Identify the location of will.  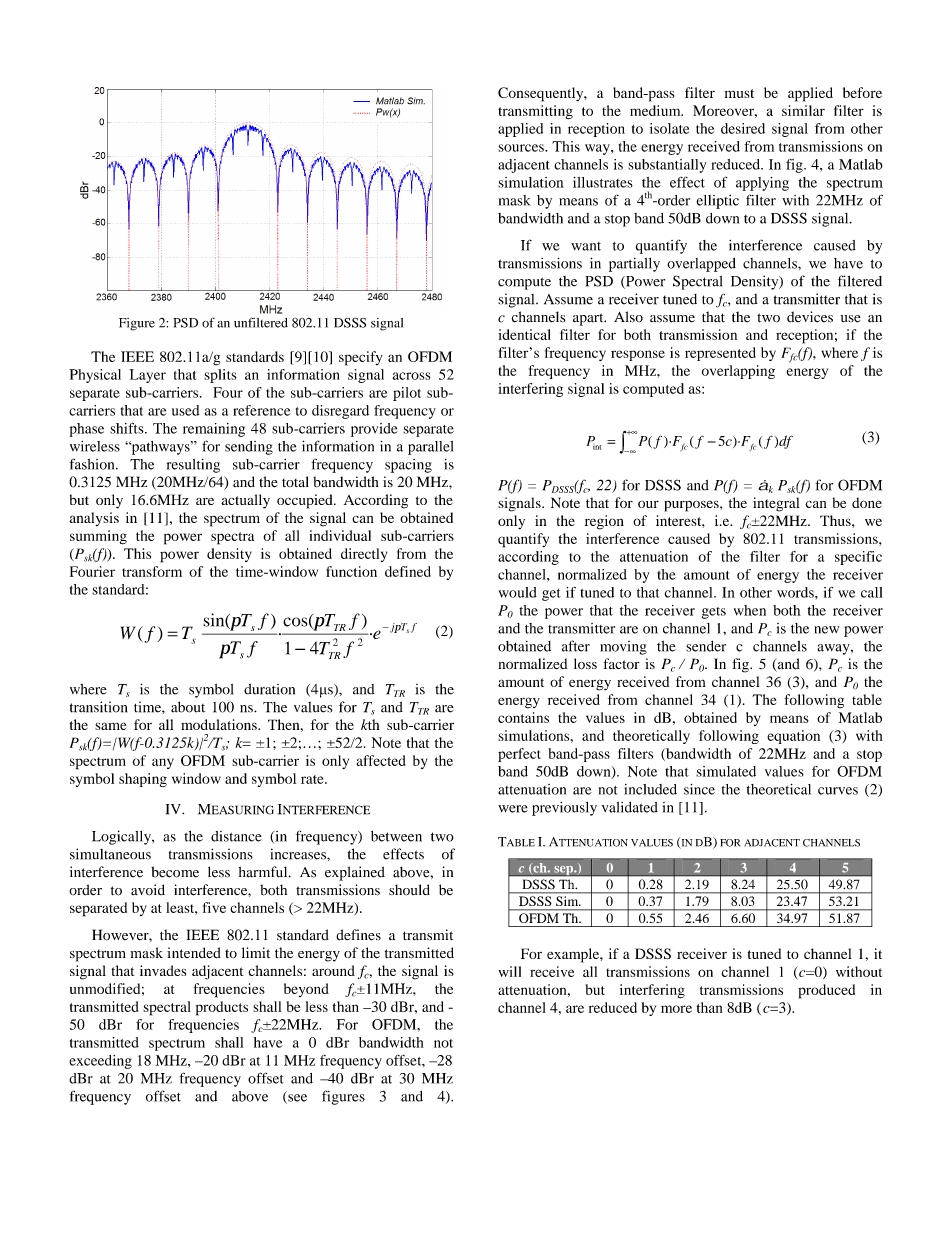
(510, 971).
